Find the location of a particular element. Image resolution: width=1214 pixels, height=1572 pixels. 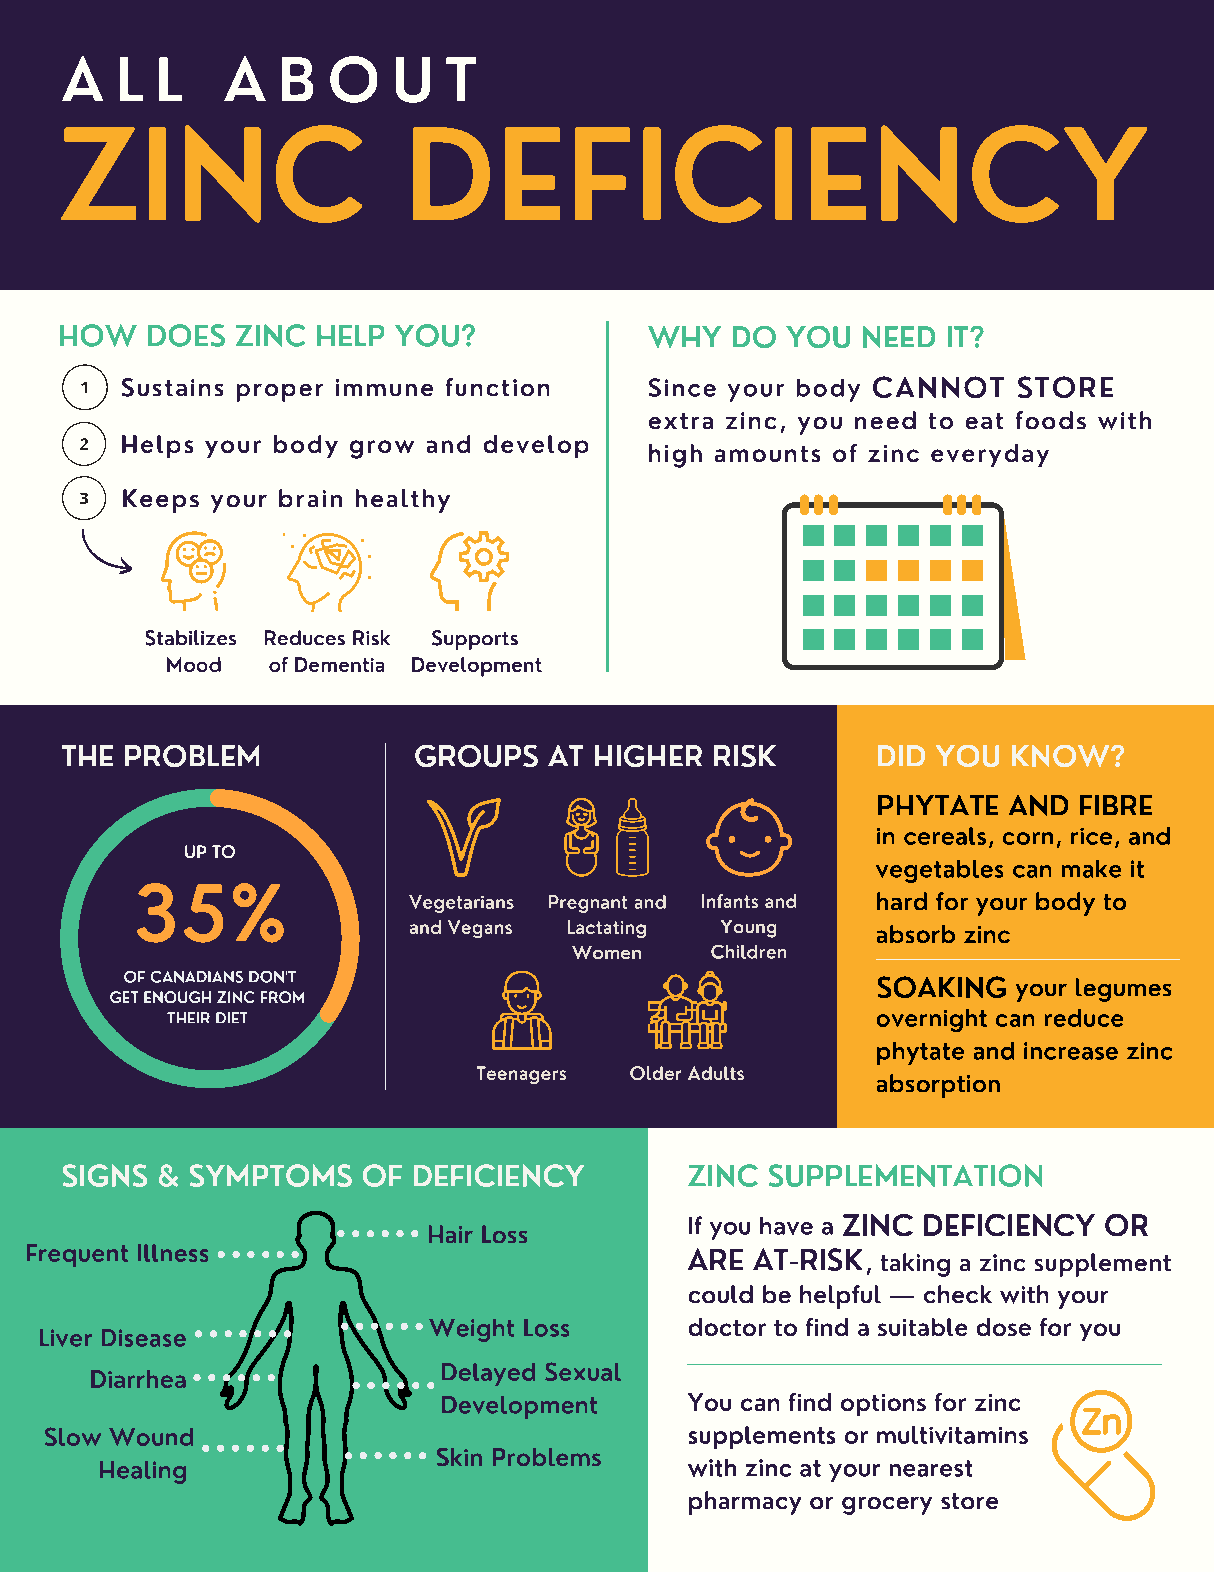

absorb is located at coordinates (916, 934).
